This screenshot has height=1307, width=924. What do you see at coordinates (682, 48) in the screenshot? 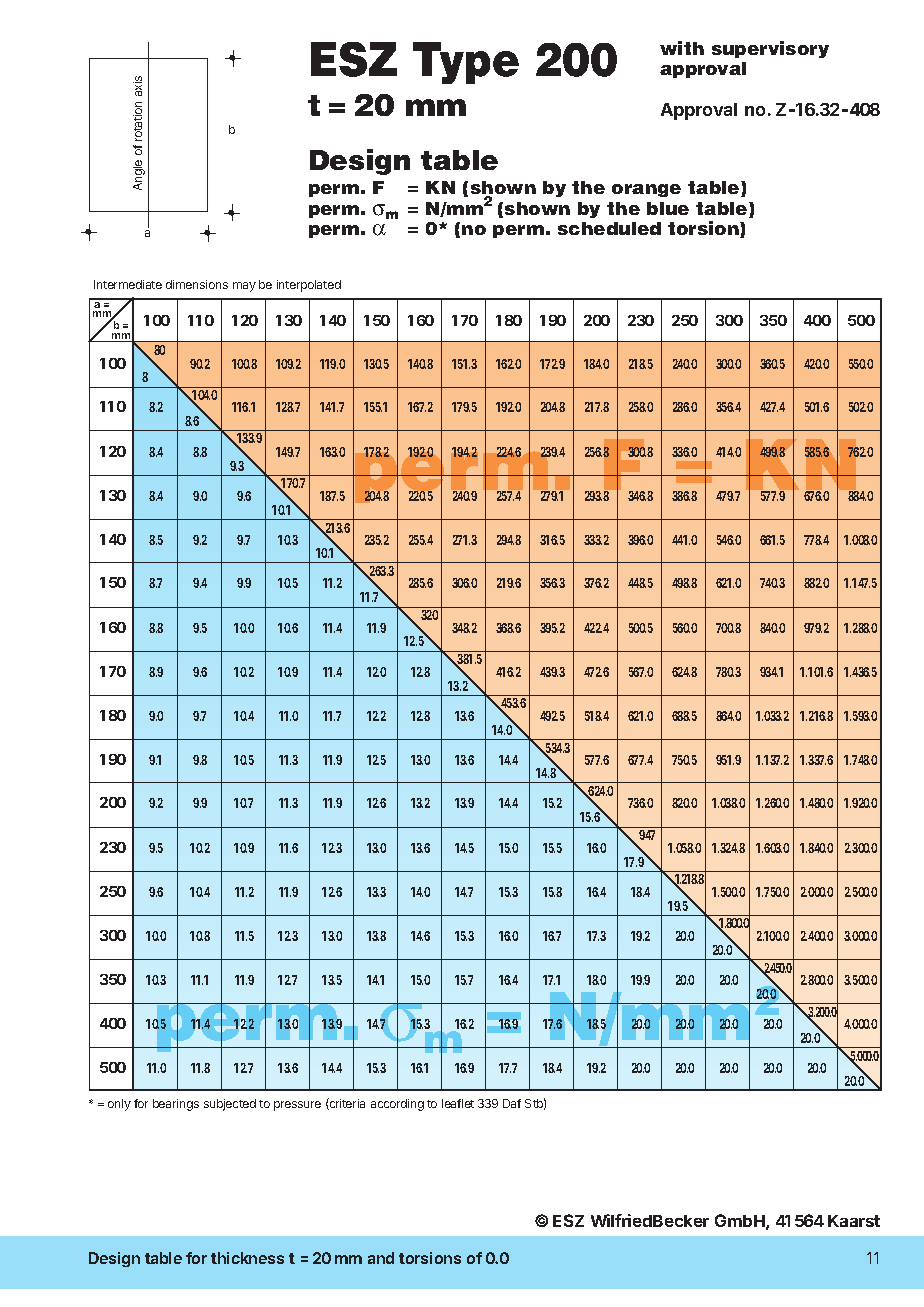
I see `with` at bounding box center [682, 48].
